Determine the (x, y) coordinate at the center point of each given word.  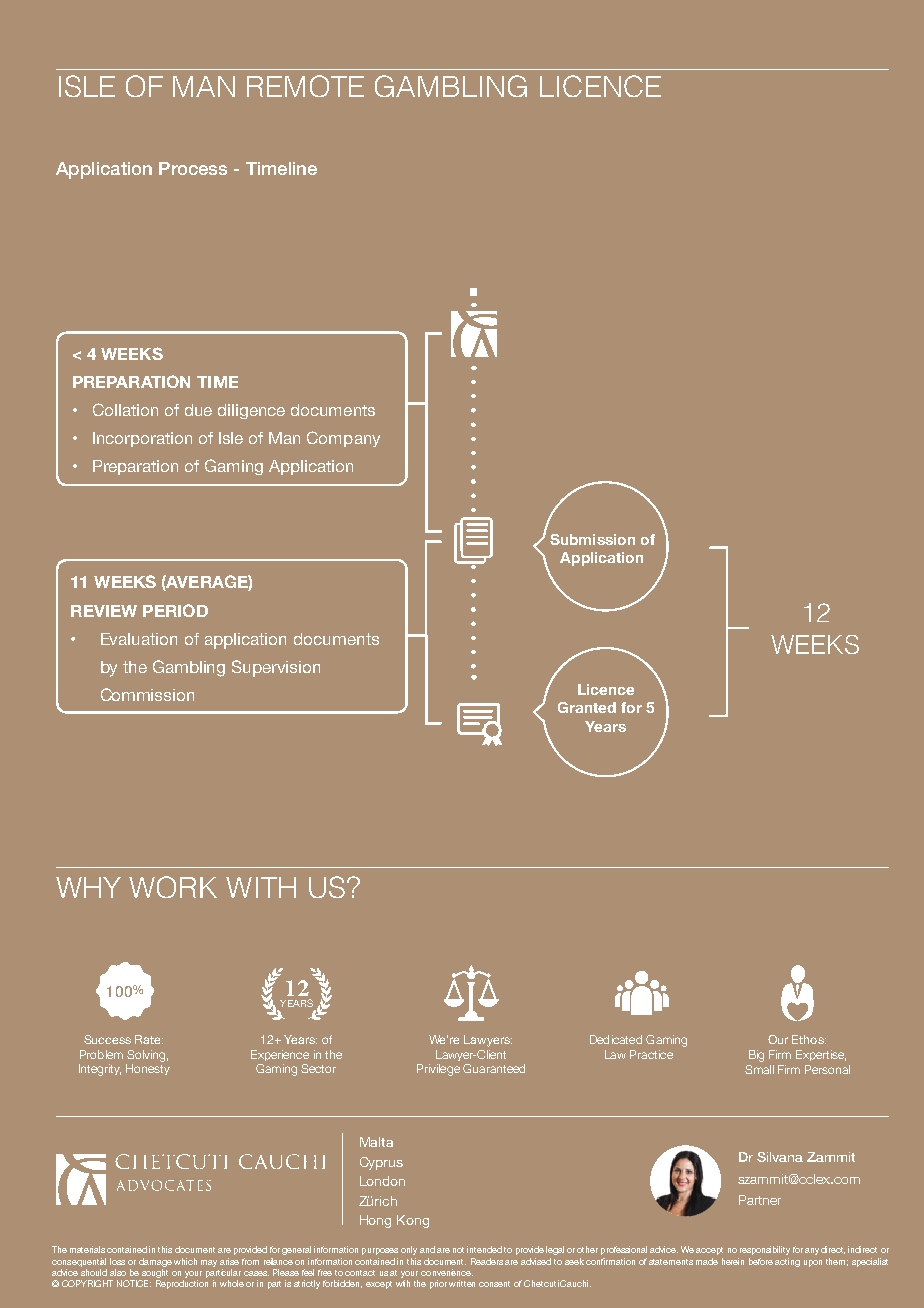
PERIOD (175, 610)
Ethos (809, 1039)
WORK (173, 887)
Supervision (276, 668)
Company (343, 439)
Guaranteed (494, 1068)
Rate (149, 1039)
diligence (251, 411)
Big (756, 1056)
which (185, 1261)
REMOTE (305, 86)
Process (193, 168)
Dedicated (616, 1039)
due (198, 410)
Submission (592, 539)
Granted (587, 707)
